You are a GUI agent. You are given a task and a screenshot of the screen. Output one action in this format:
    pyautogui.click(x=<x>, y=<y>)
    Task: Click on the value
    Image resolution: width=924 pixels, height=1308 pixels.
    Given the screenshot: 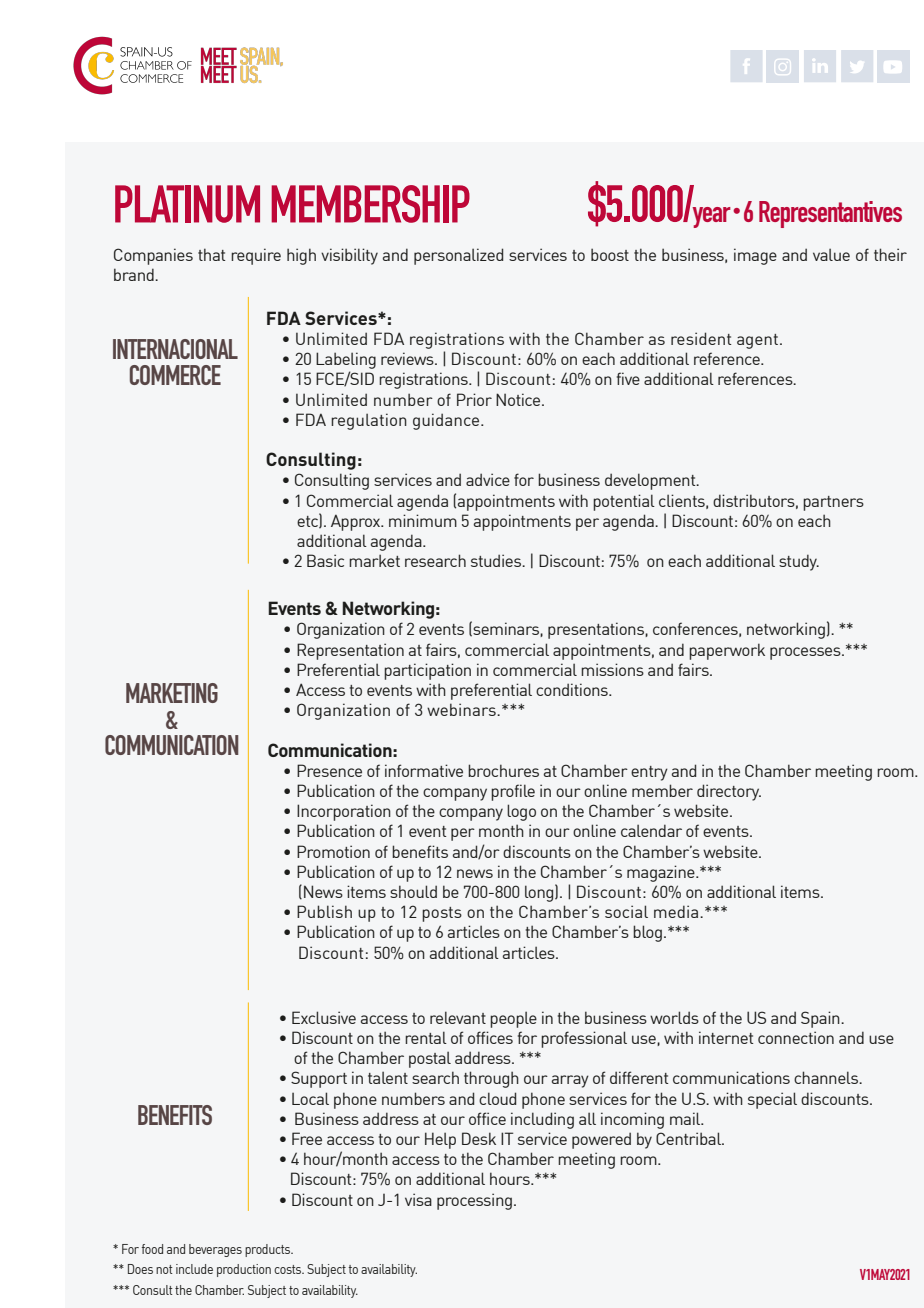 What is the action you would take?
    pyautogui.click(x=831, y=254)
